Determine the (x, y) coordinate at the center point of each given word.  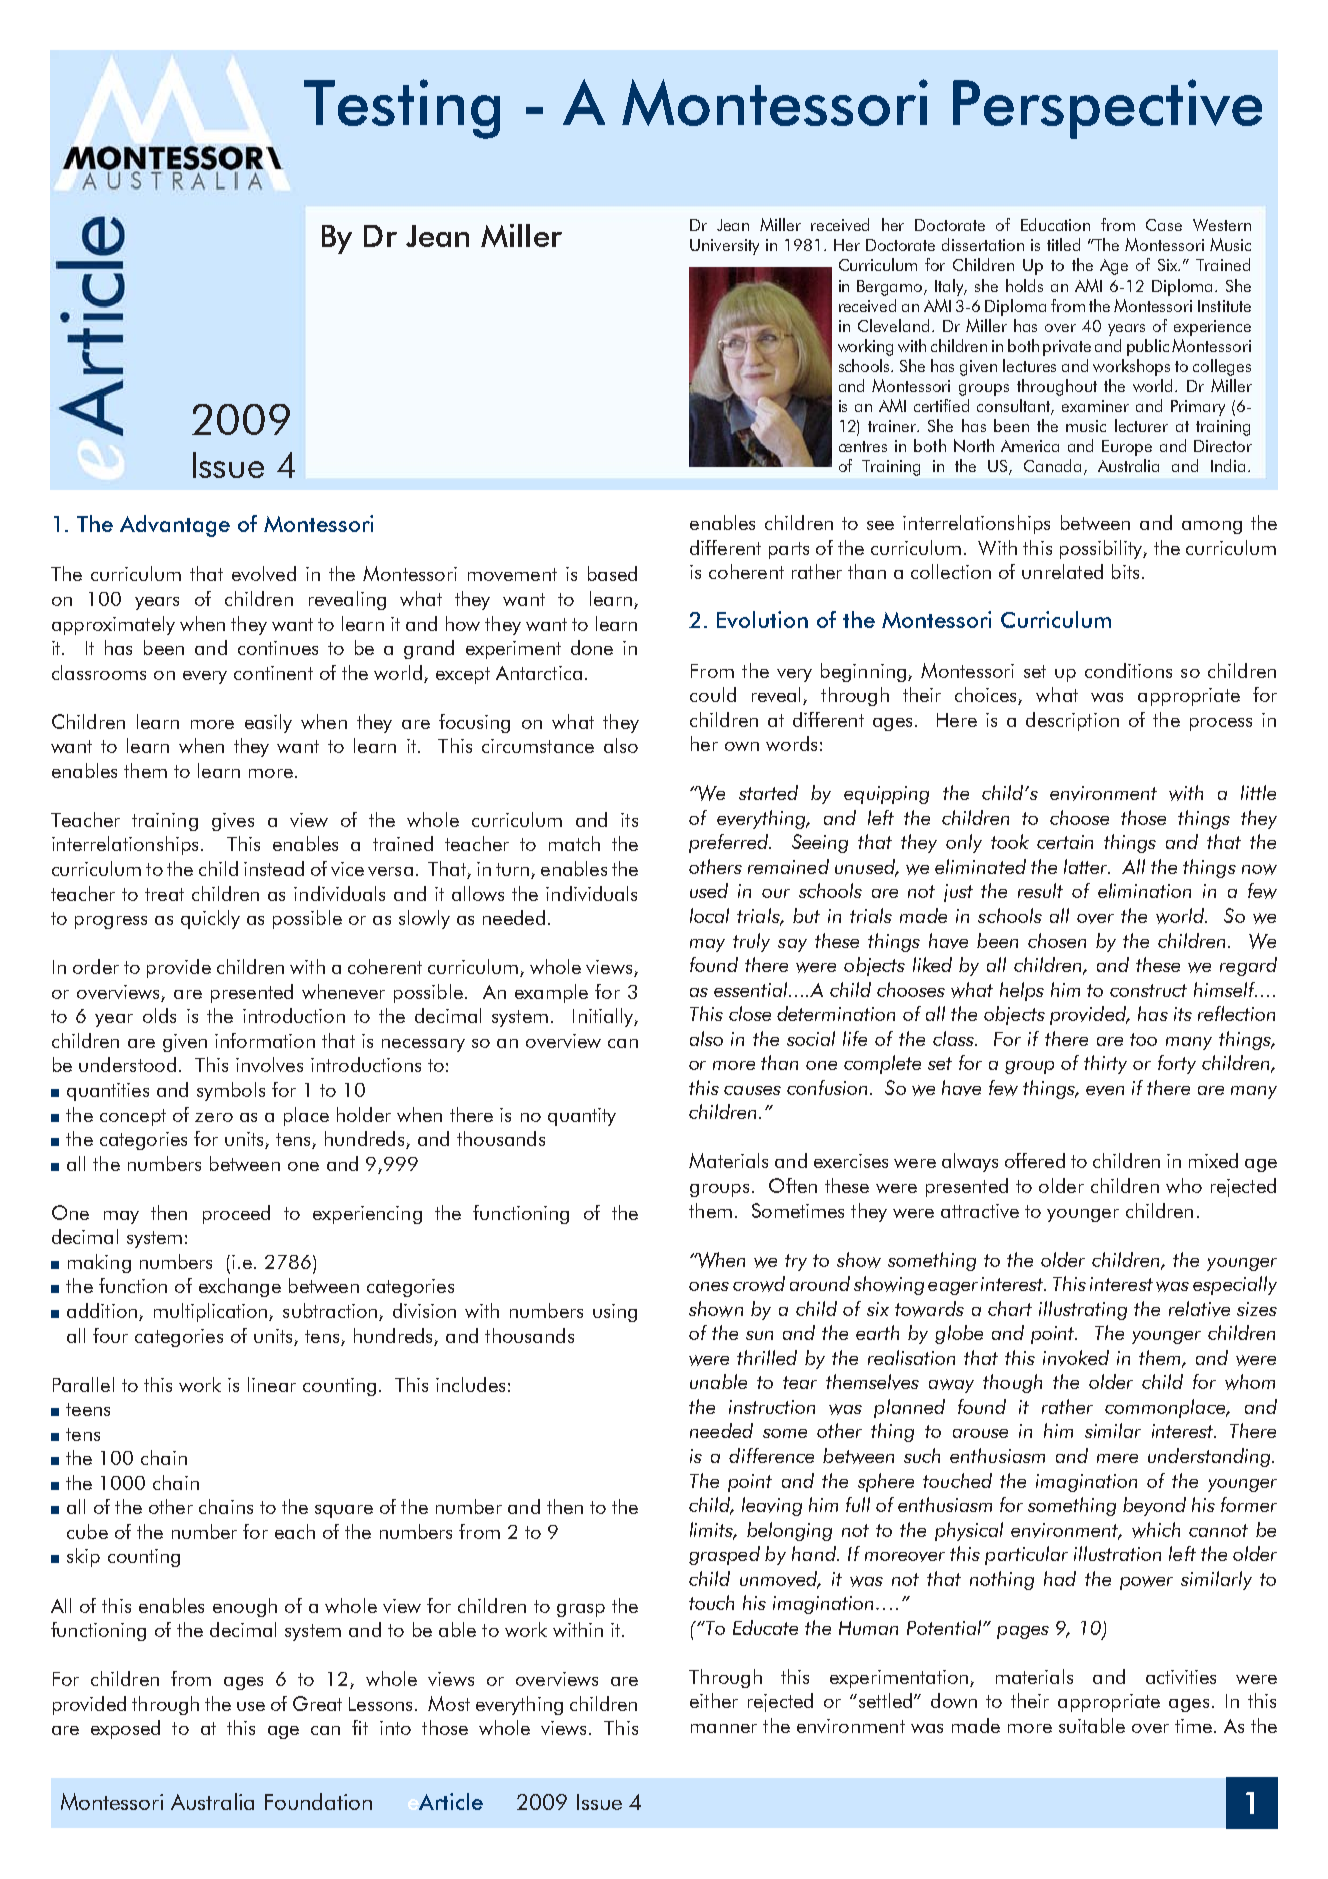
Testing (402, 109)
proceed (236, 1214)
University (724, 247)
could (713, 694)
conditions (1128, 670)
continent (273, 673)
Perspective (1107, 109)
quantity (582, 1117)
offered (1035, 1160)
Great (317, 1703)
